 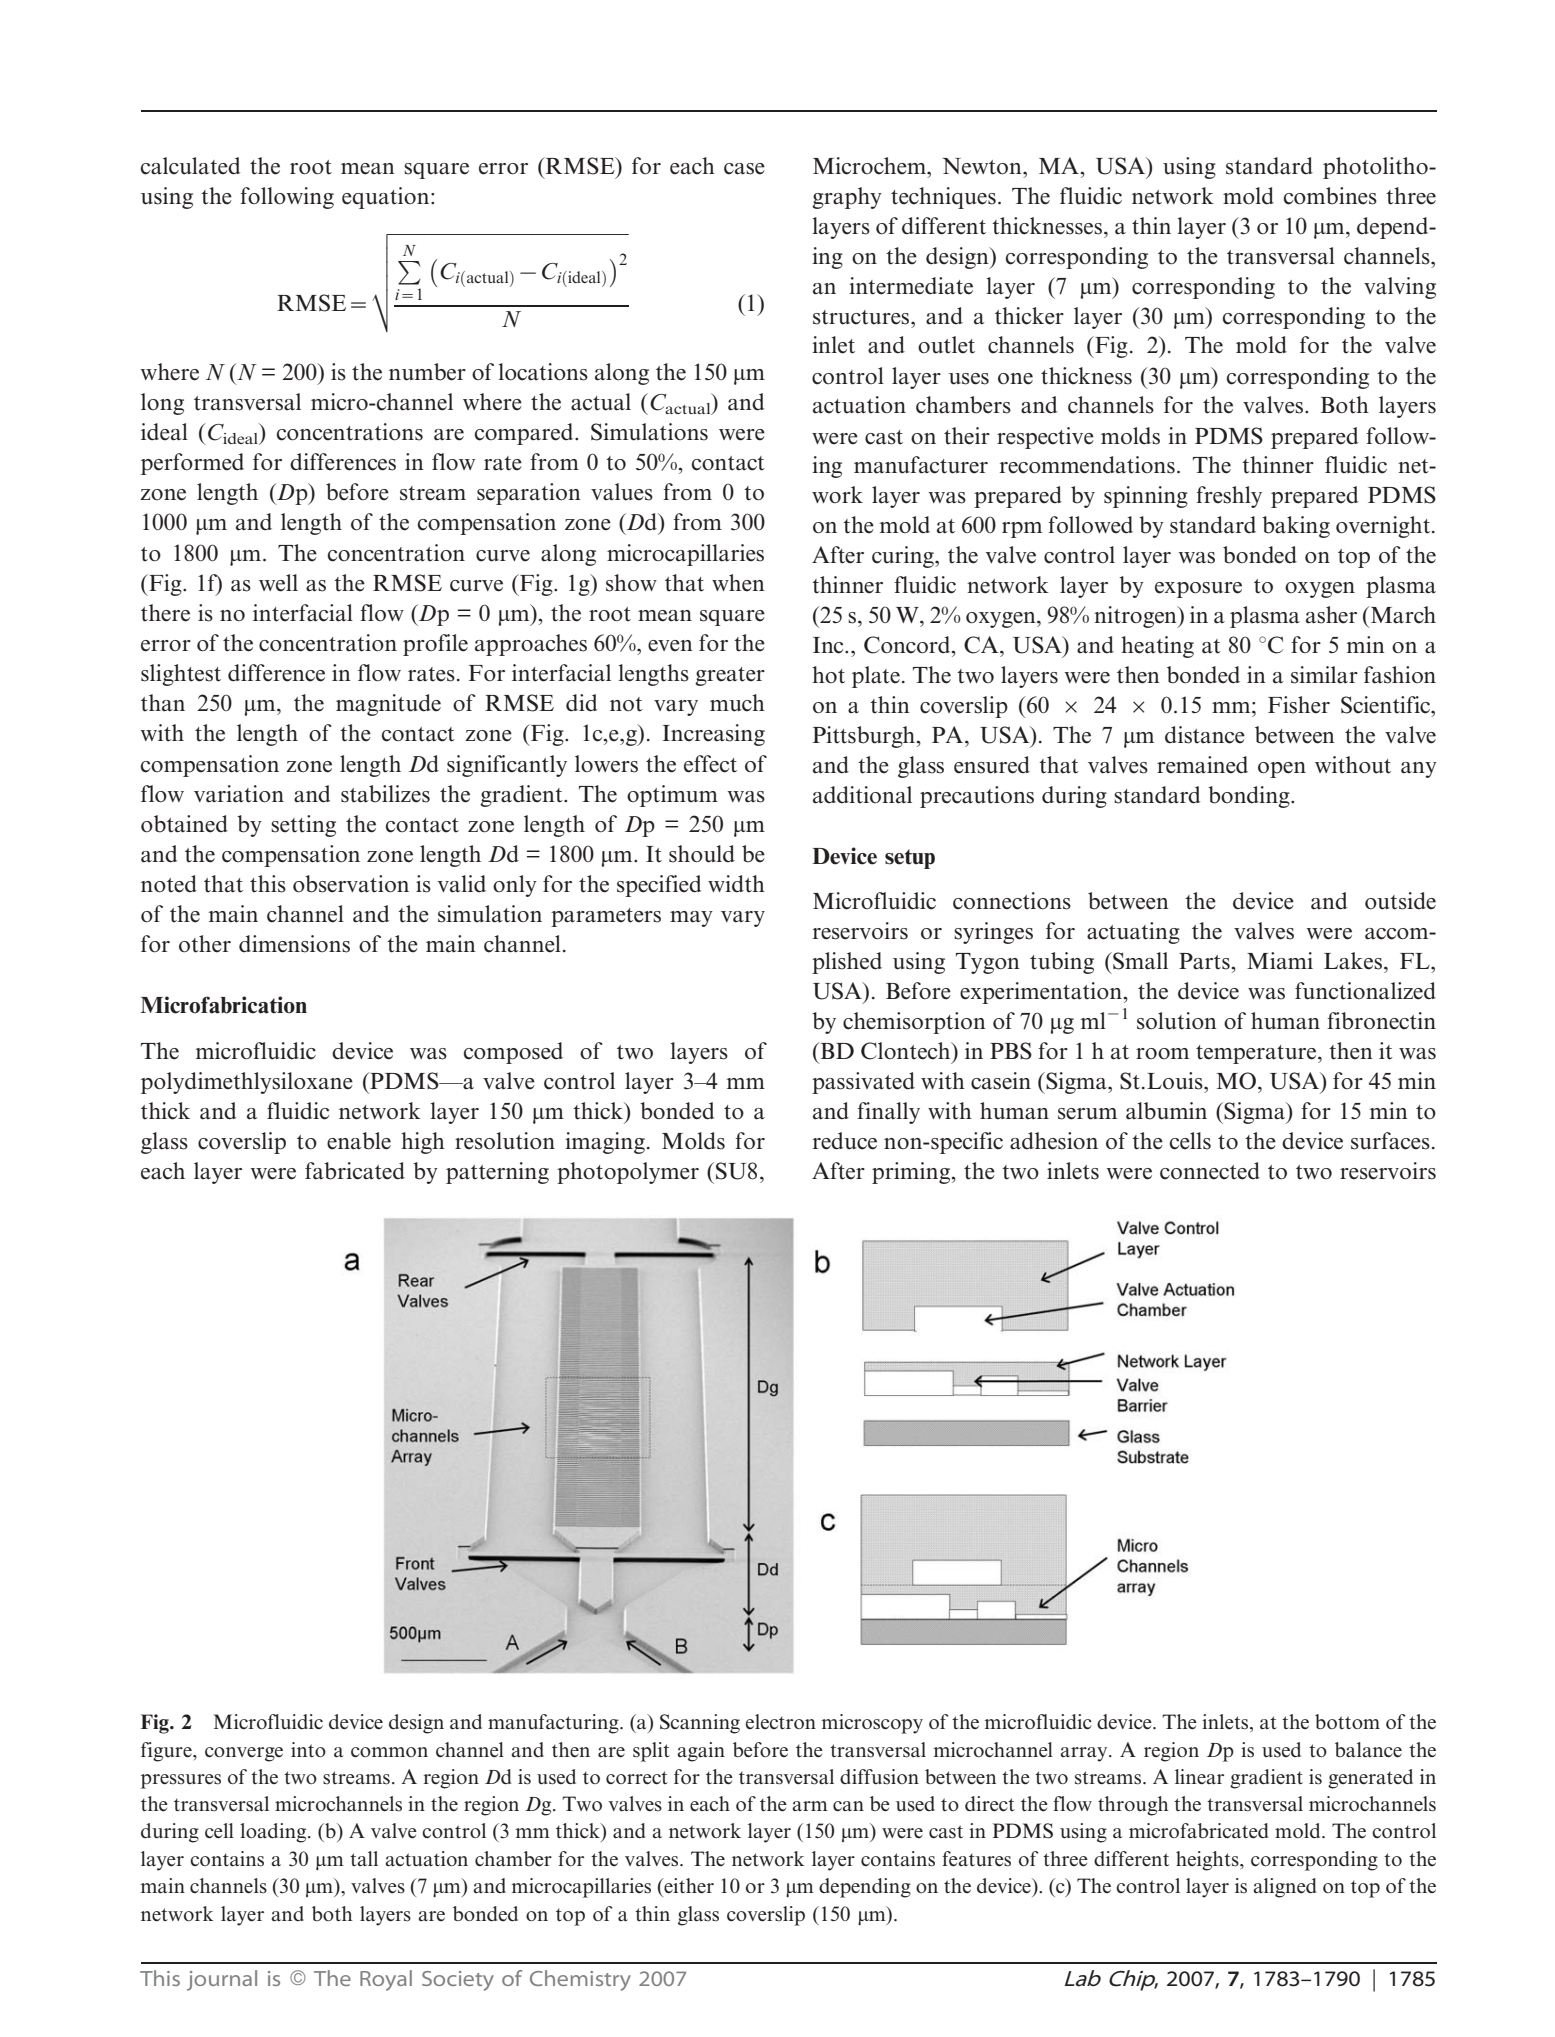 What do you see at coordinates (1284, 1888) in the image?
I see `aligned` at bounding box center [1284, 1888].
